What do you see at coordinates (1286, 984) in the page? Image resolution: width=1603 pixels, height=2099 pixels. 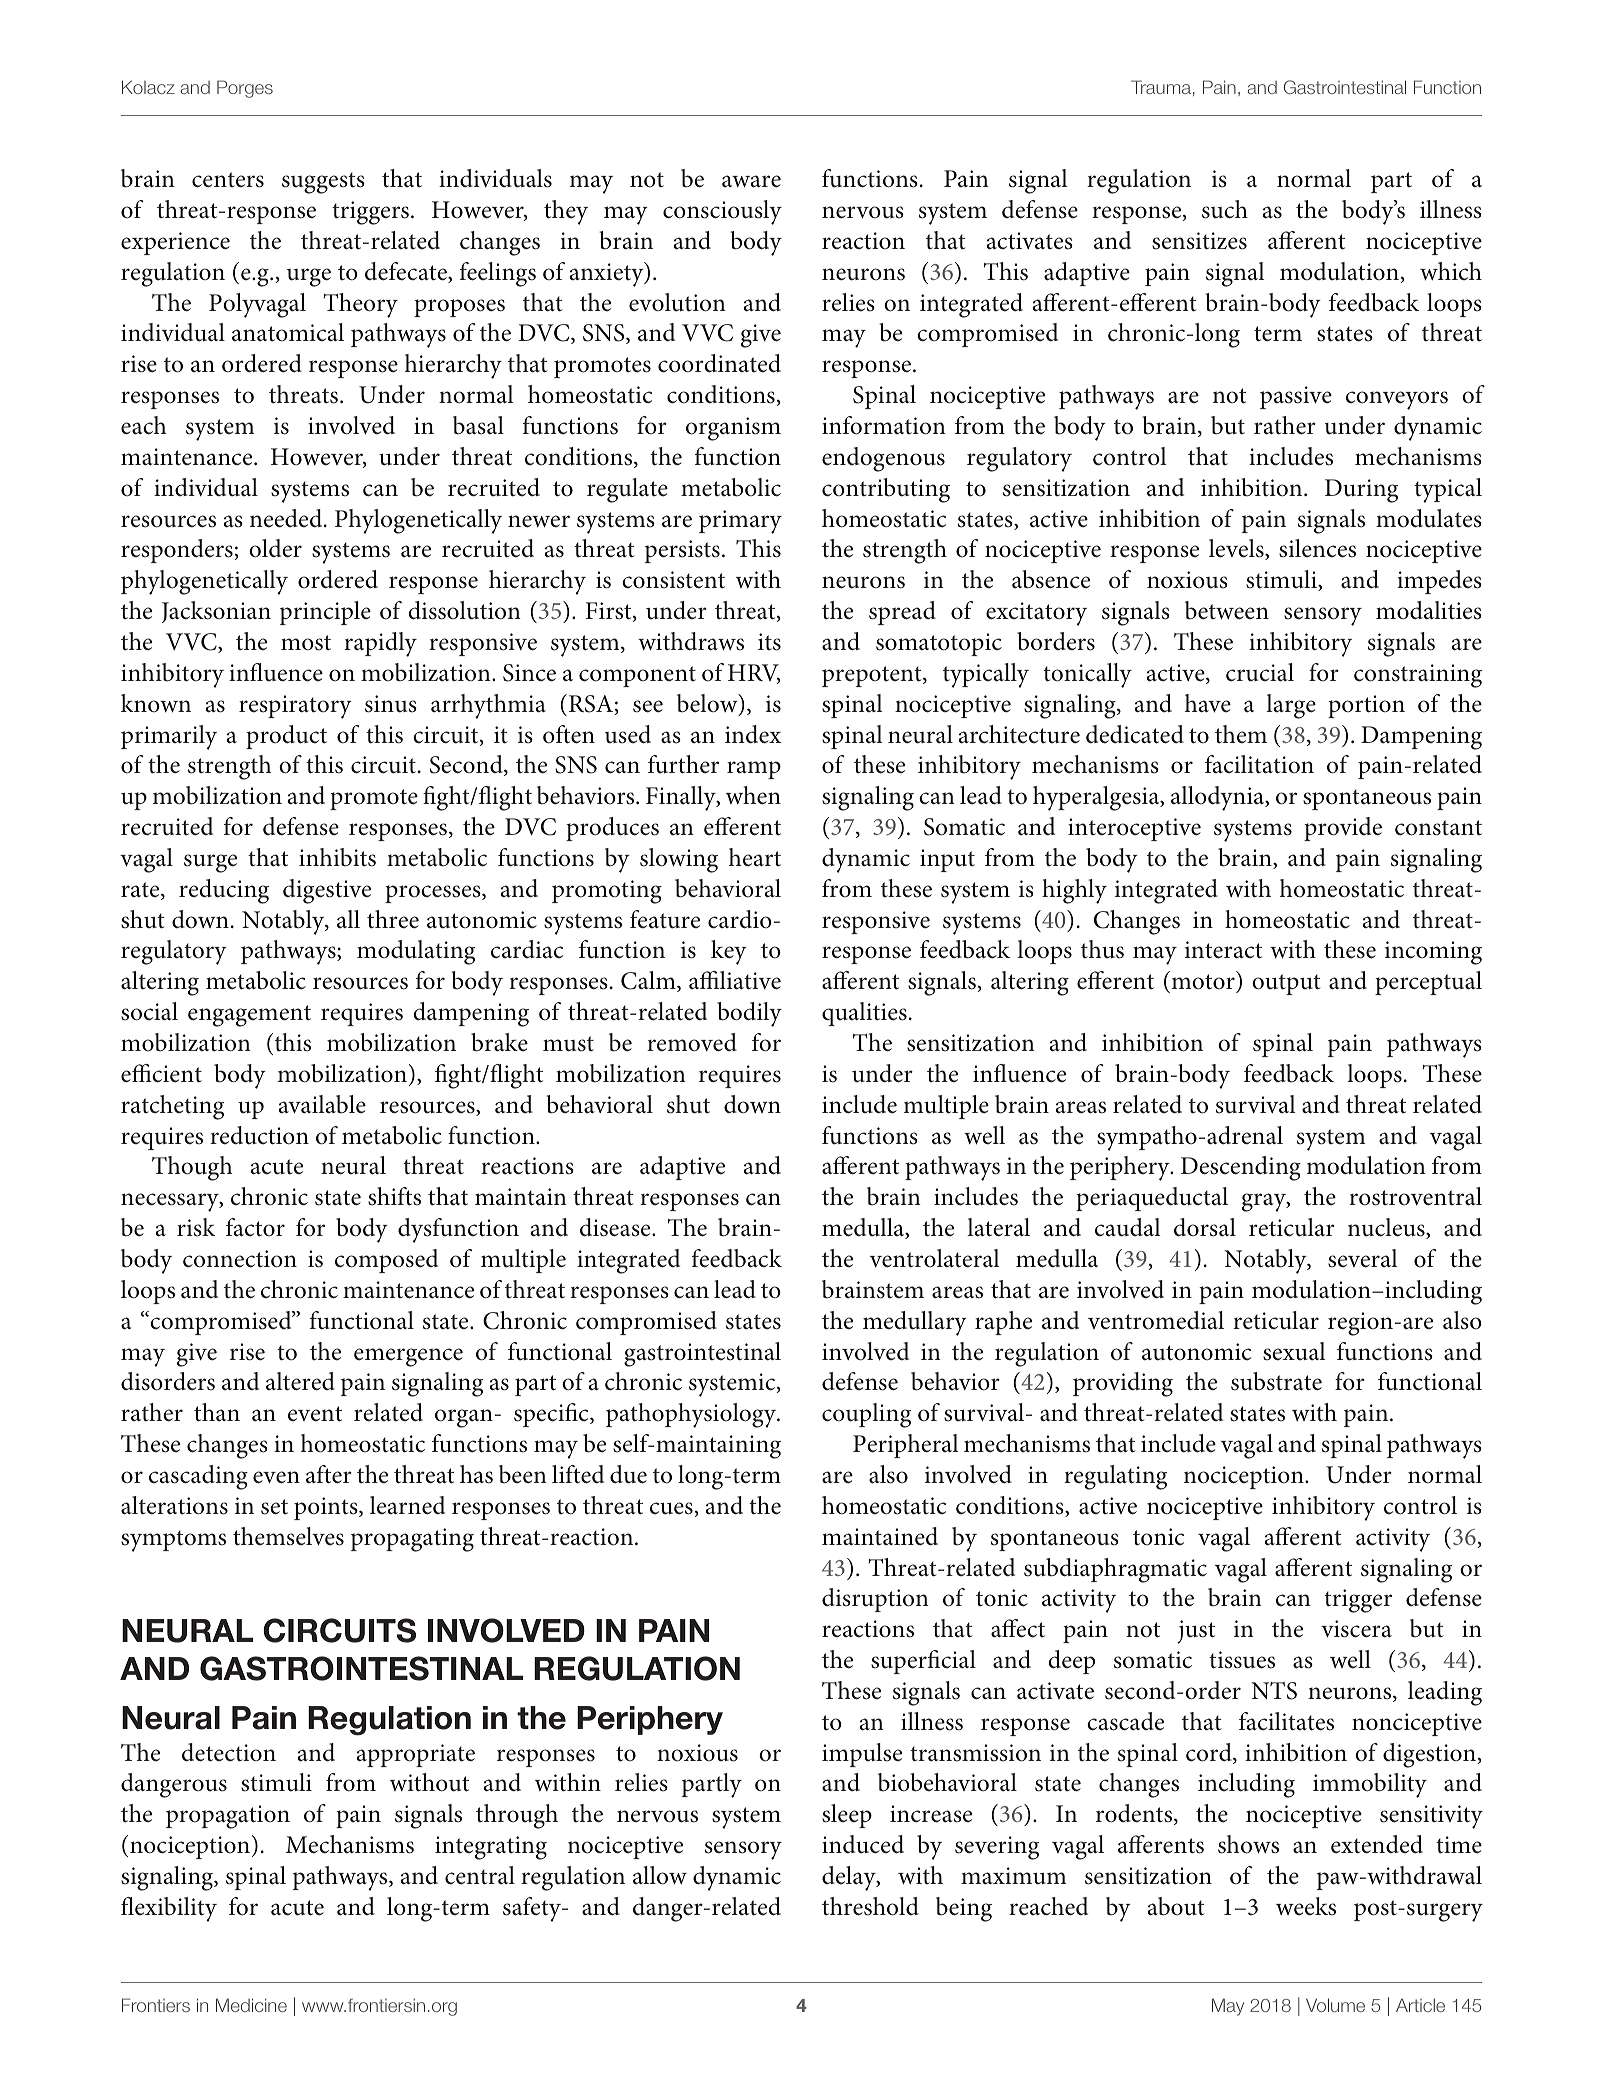 I see `output` at bounding box center [1286, 984].
